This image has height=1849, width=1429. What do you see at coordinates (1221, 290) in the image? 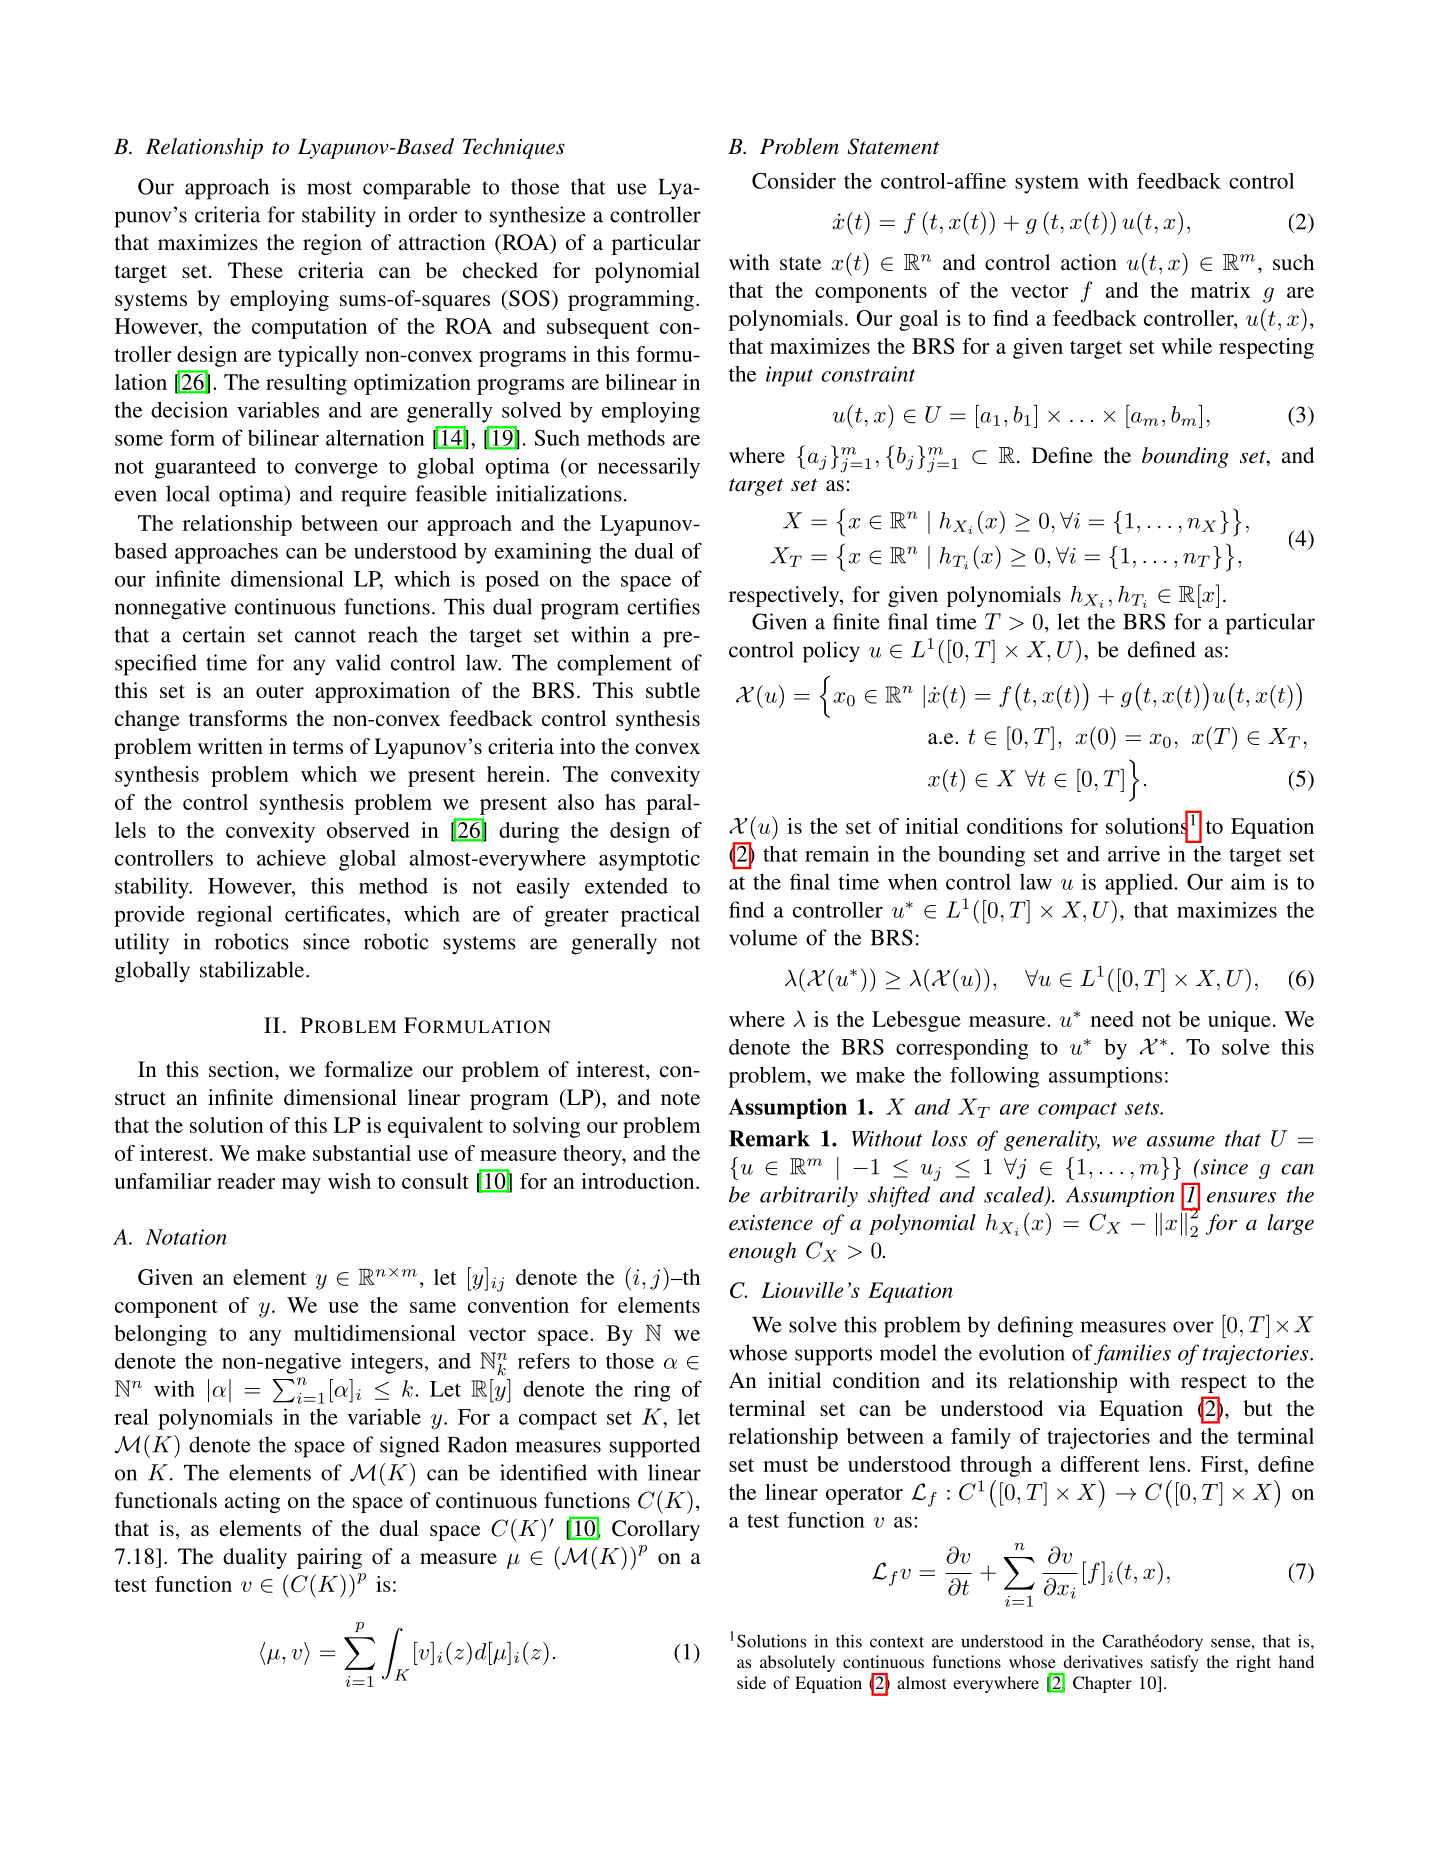
I see `matrix` at bounding box center [1221, 290].
